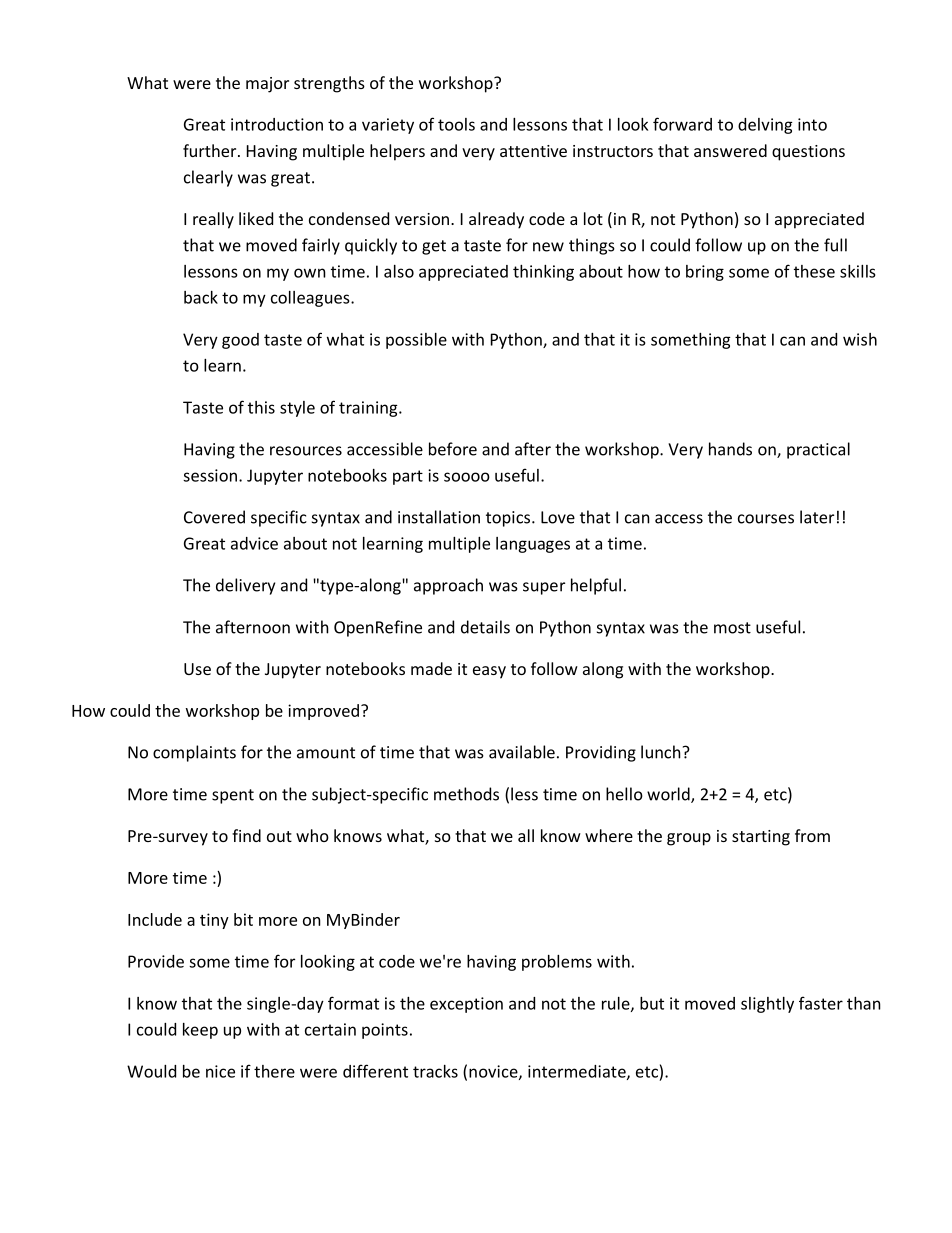 Image resolution: width=952 pixels, height=1233 pixels. Describe the element at coordinates (466, 1005) in the screenshot. I see `exception` at that location.
